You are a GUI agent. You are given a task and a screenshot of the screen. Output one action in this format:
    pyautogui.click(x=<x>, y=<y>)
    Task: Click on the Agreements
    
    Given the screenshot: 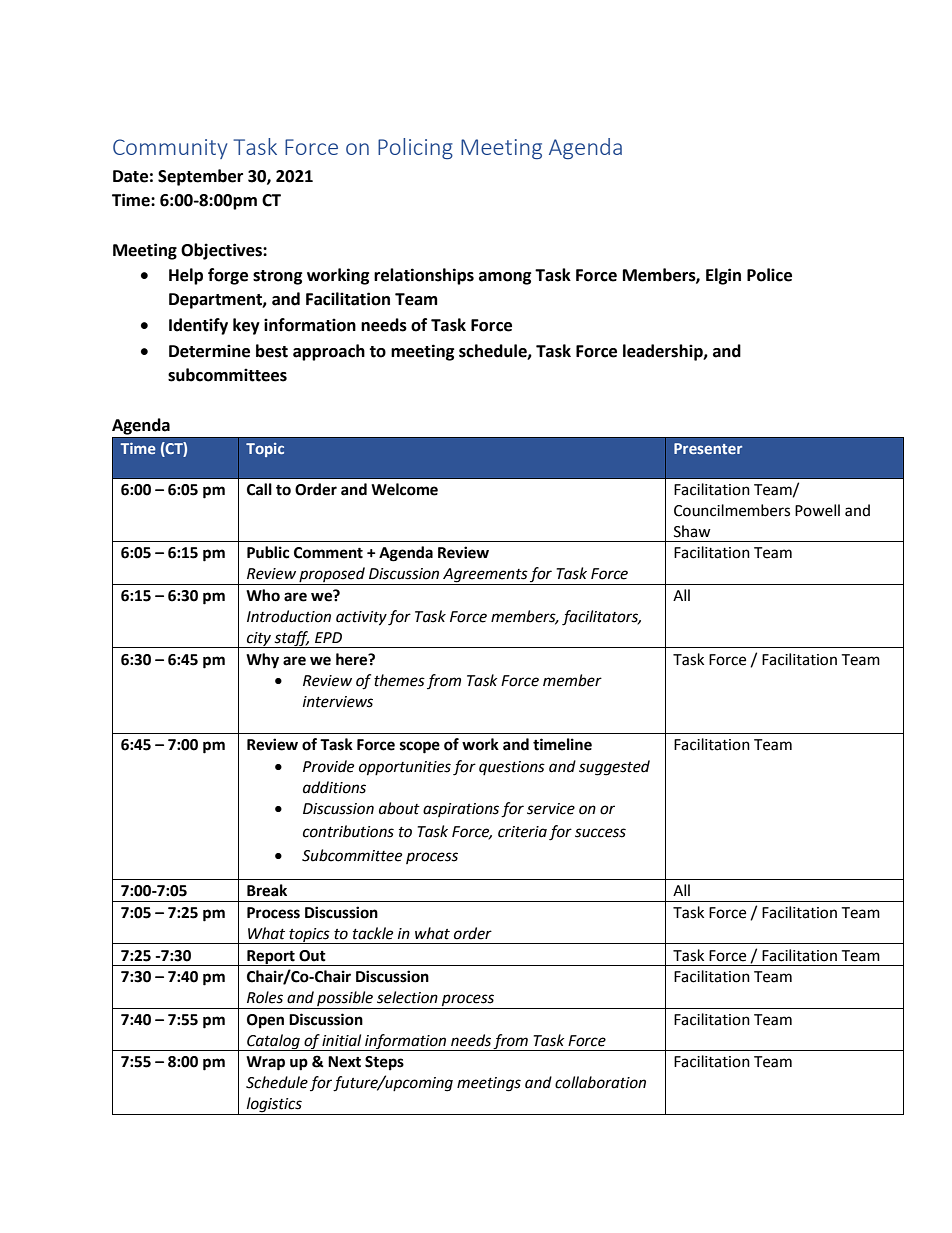 What is the action you would take?
    pyautogui.click(x=485, y=576)
